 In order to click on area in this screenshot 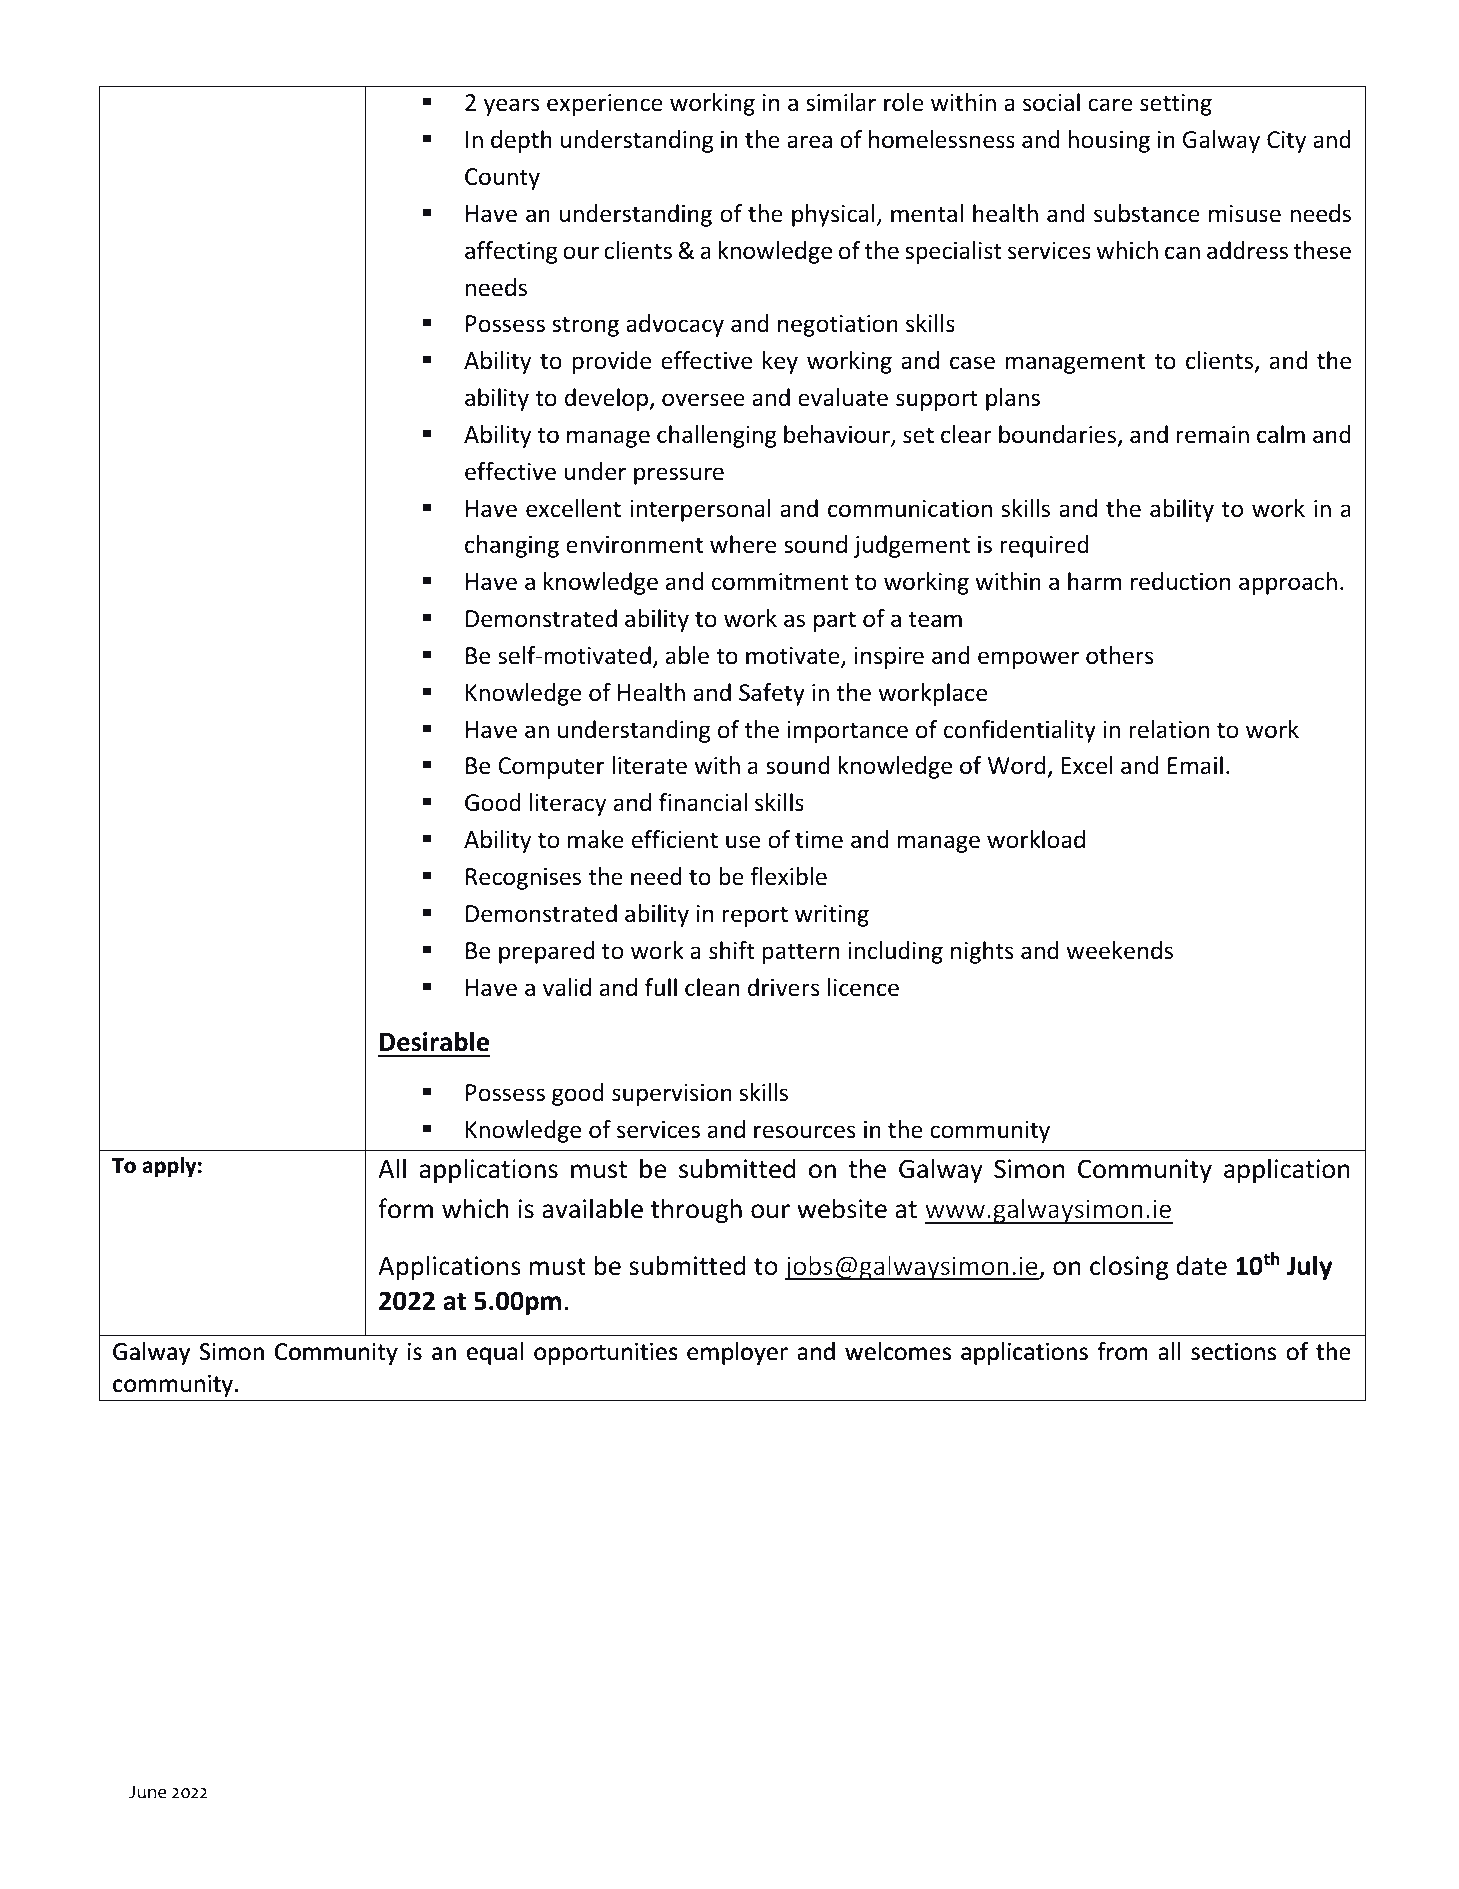, I will do `click(809, 142)`.
